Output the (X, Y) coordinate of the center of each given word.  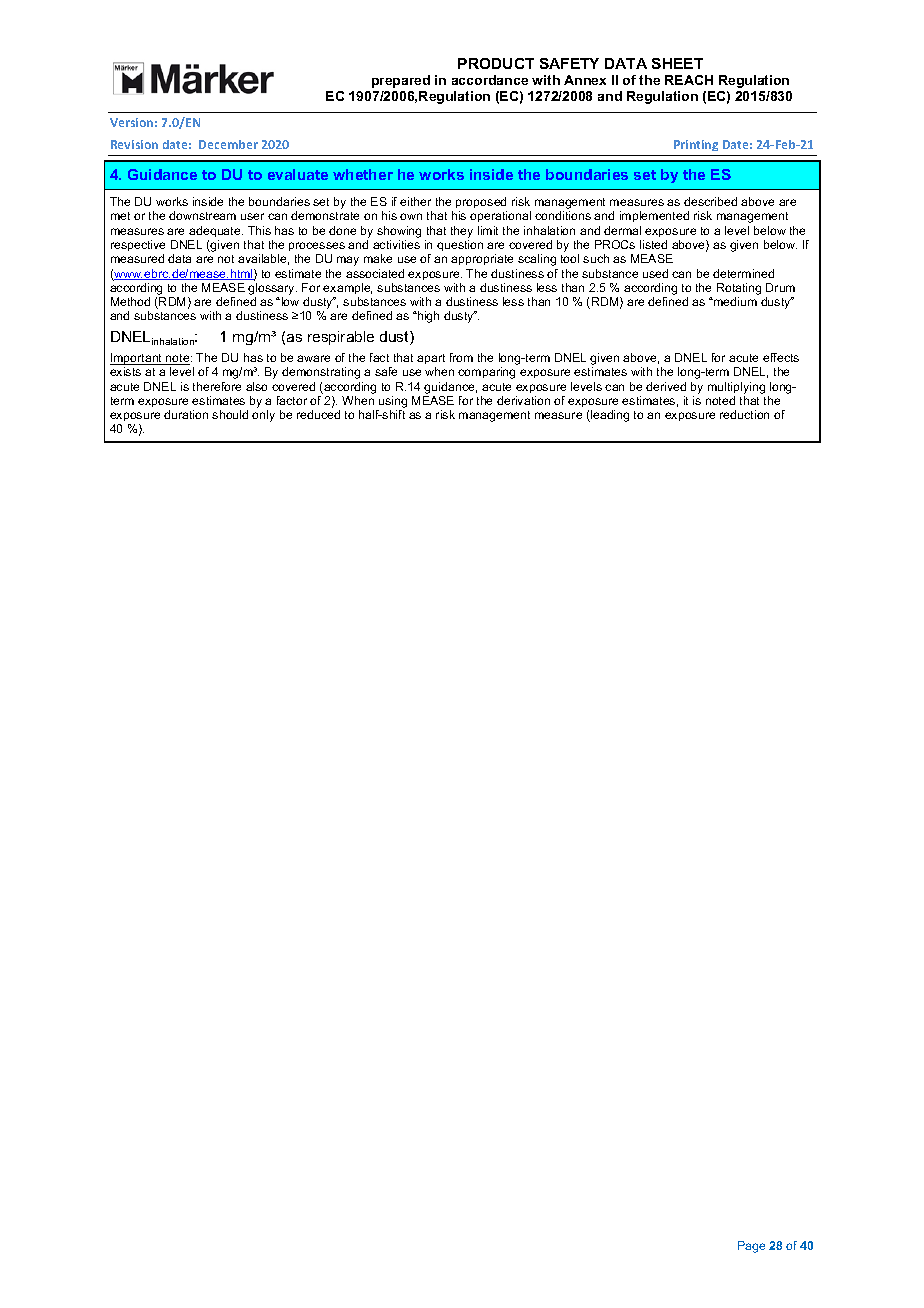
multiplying (736, 388)
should (230, 414)
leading (609, 416)
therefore (217, 386)
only (263, 416)
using (393, 402)
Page (751, 1247)
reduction (744, 414)
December (228, 144)
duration (186, 414)
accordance (490, 80)
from (461, 357)
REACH (689, 80)
